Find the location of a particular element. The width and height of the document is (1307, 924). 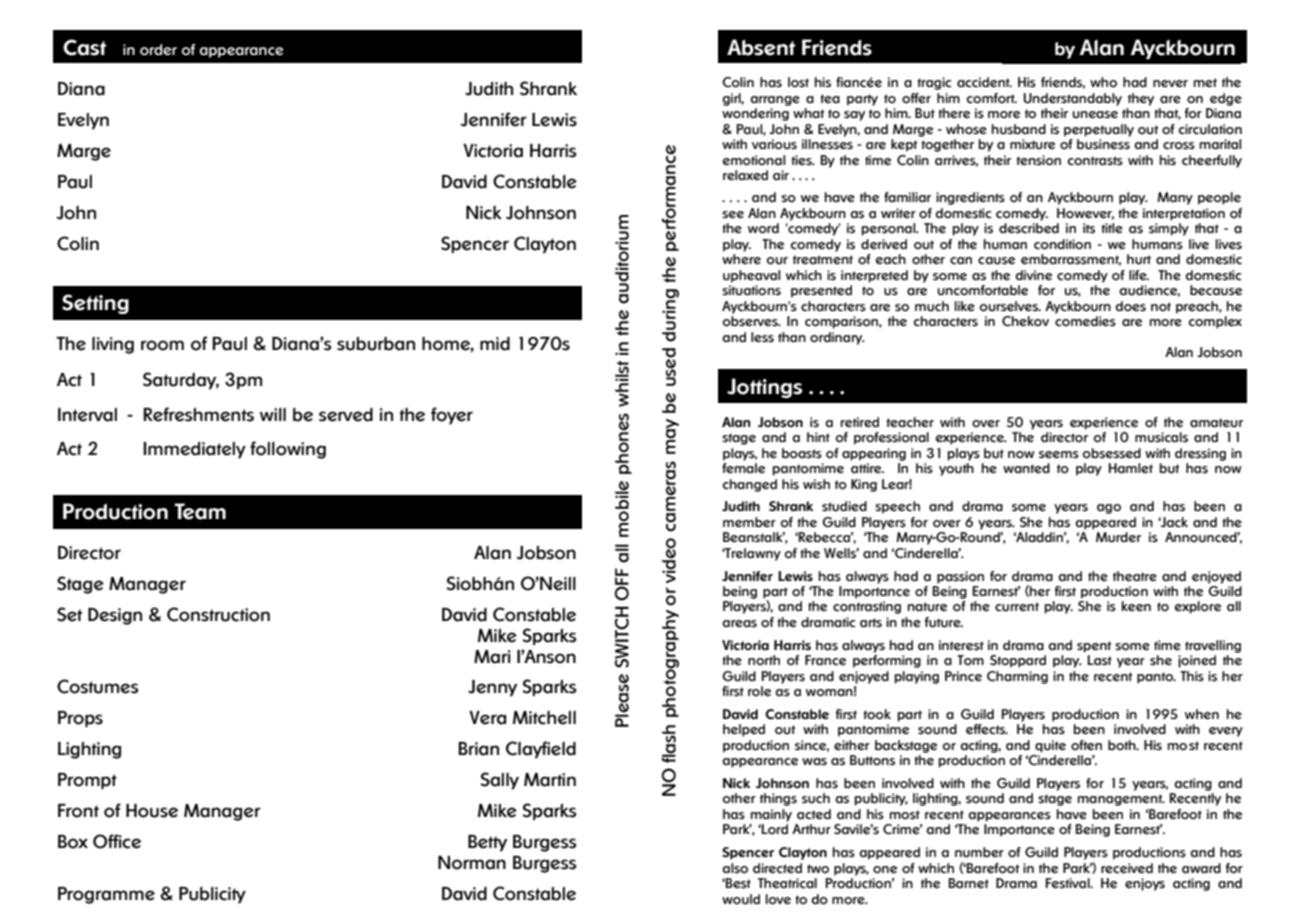

Programme is located at coordinates (106, 895).
